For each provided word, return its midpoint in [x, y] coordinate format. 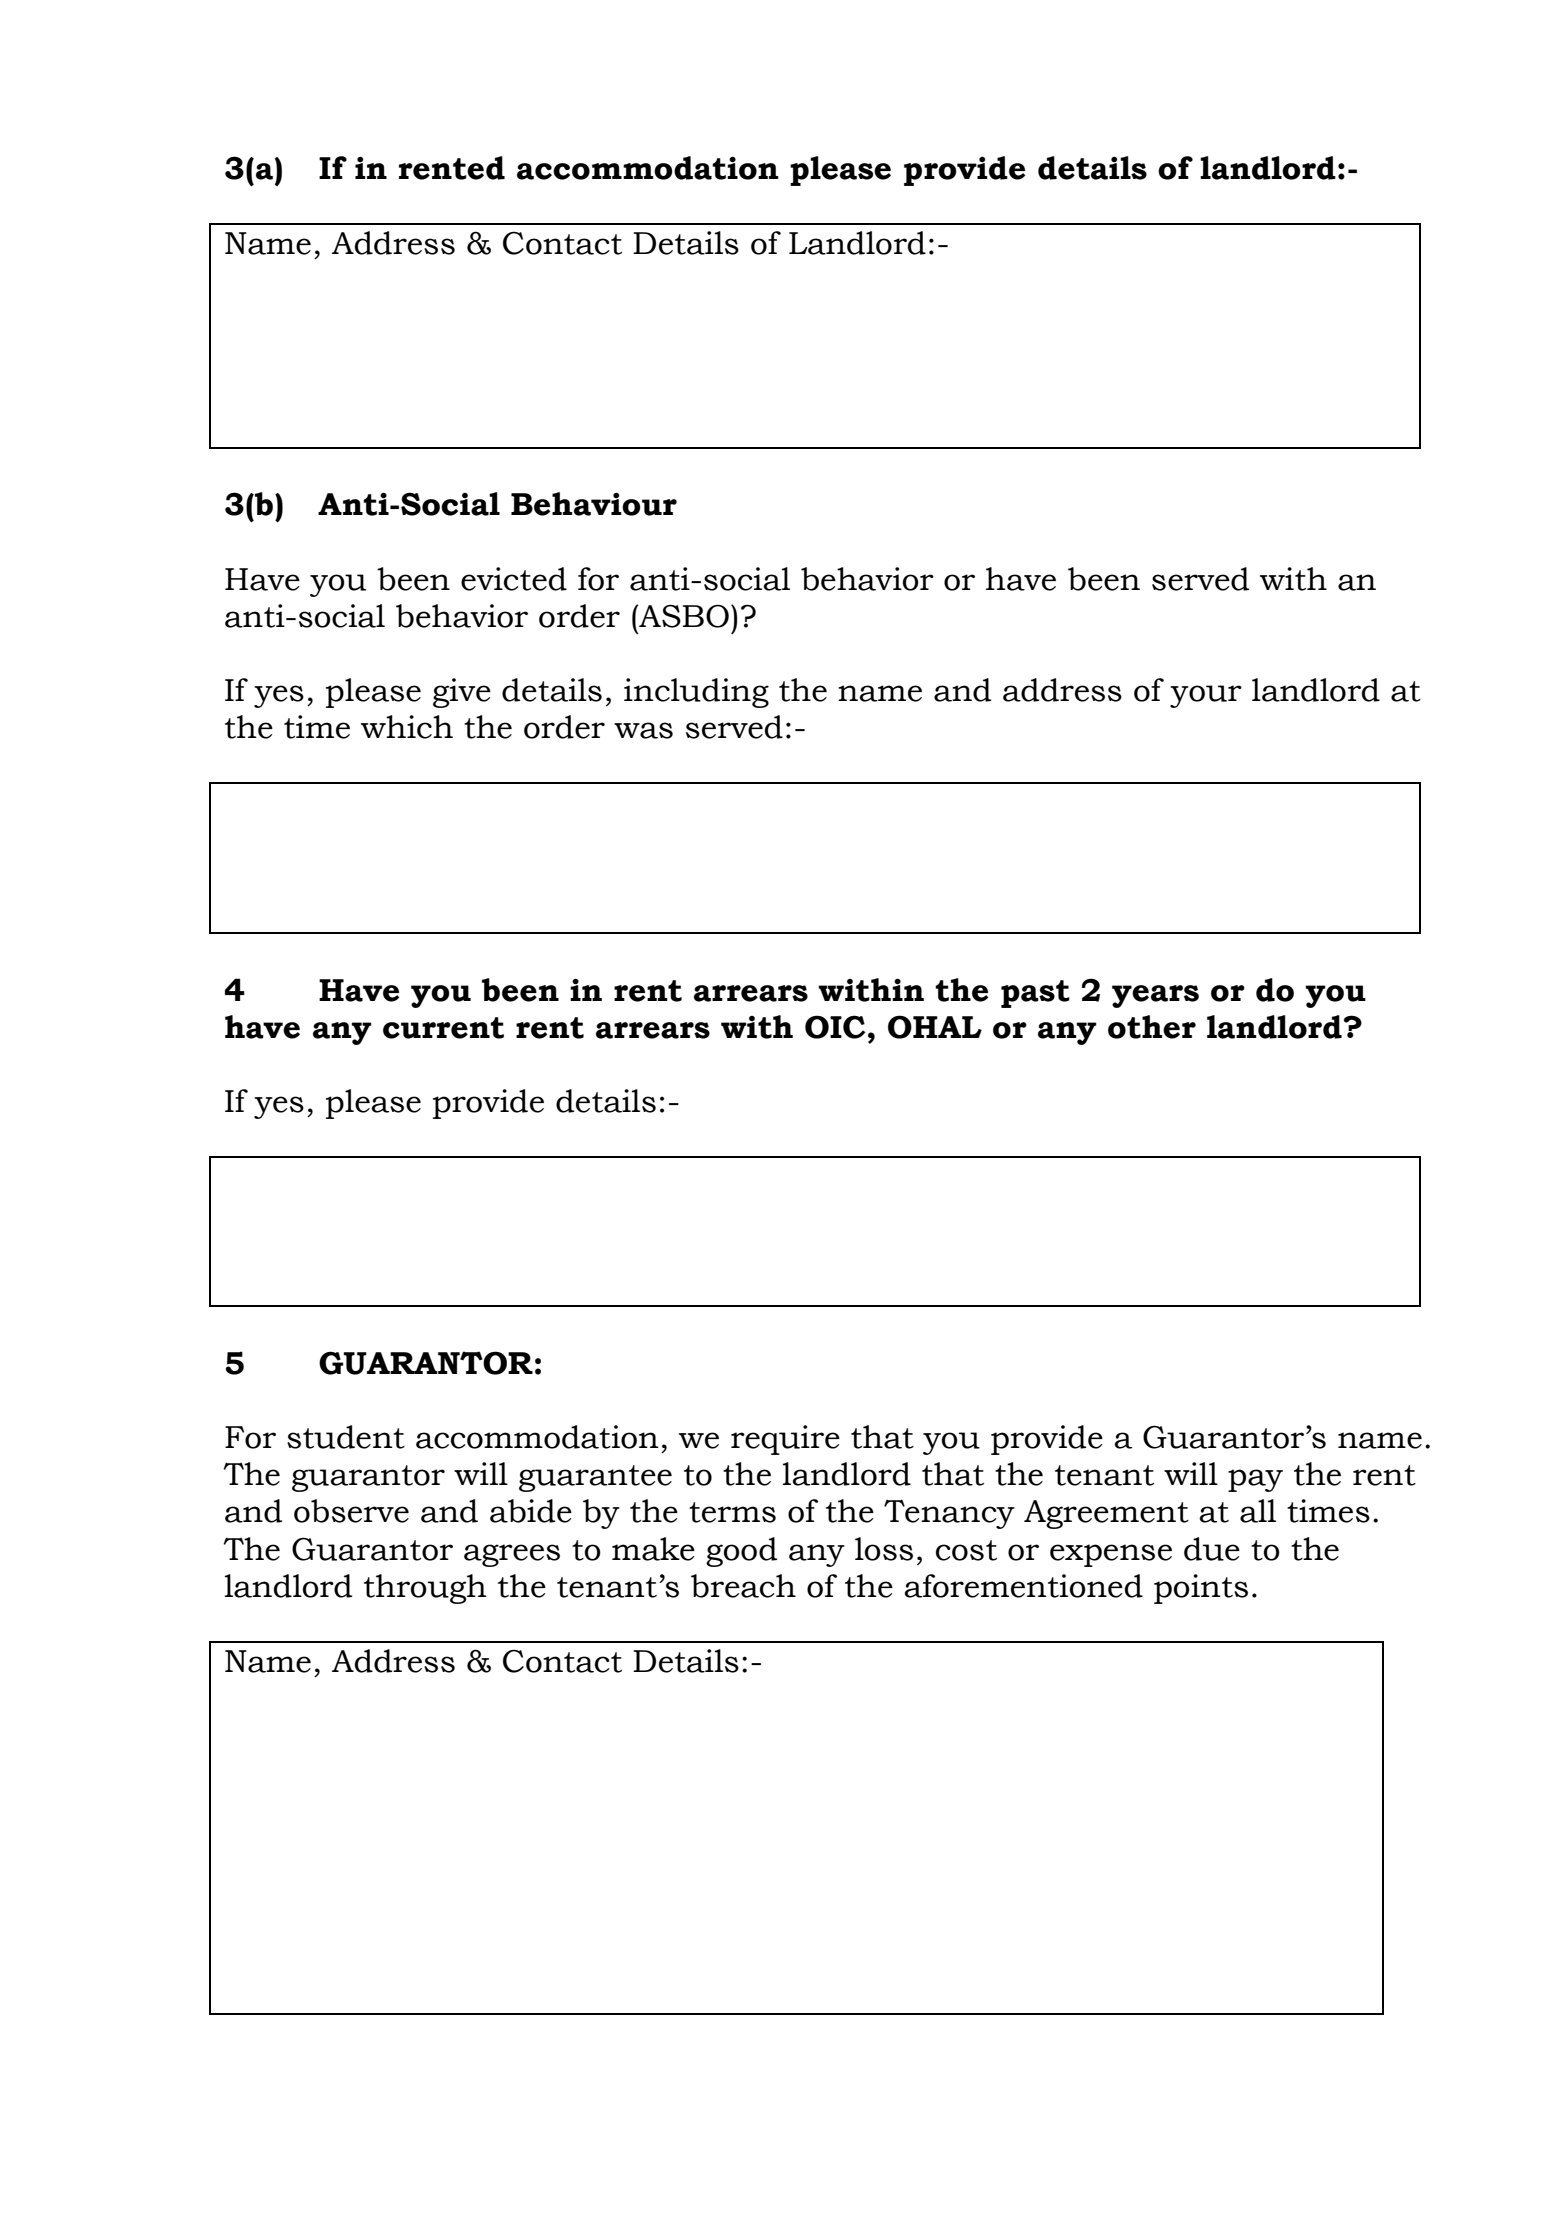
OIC [835, 1027]
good [741, 1552]
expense [1111, 1555]
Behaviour [594, 504]
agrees [512, 1555]
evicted [514, 579]
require [785, 1440]
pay [1255, 1480]
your [1206, 696]
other [1152, 1027]
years [1155, 996]
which [407, 727]
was [643, 730]
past [1035, 994]
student [346, 1437]
